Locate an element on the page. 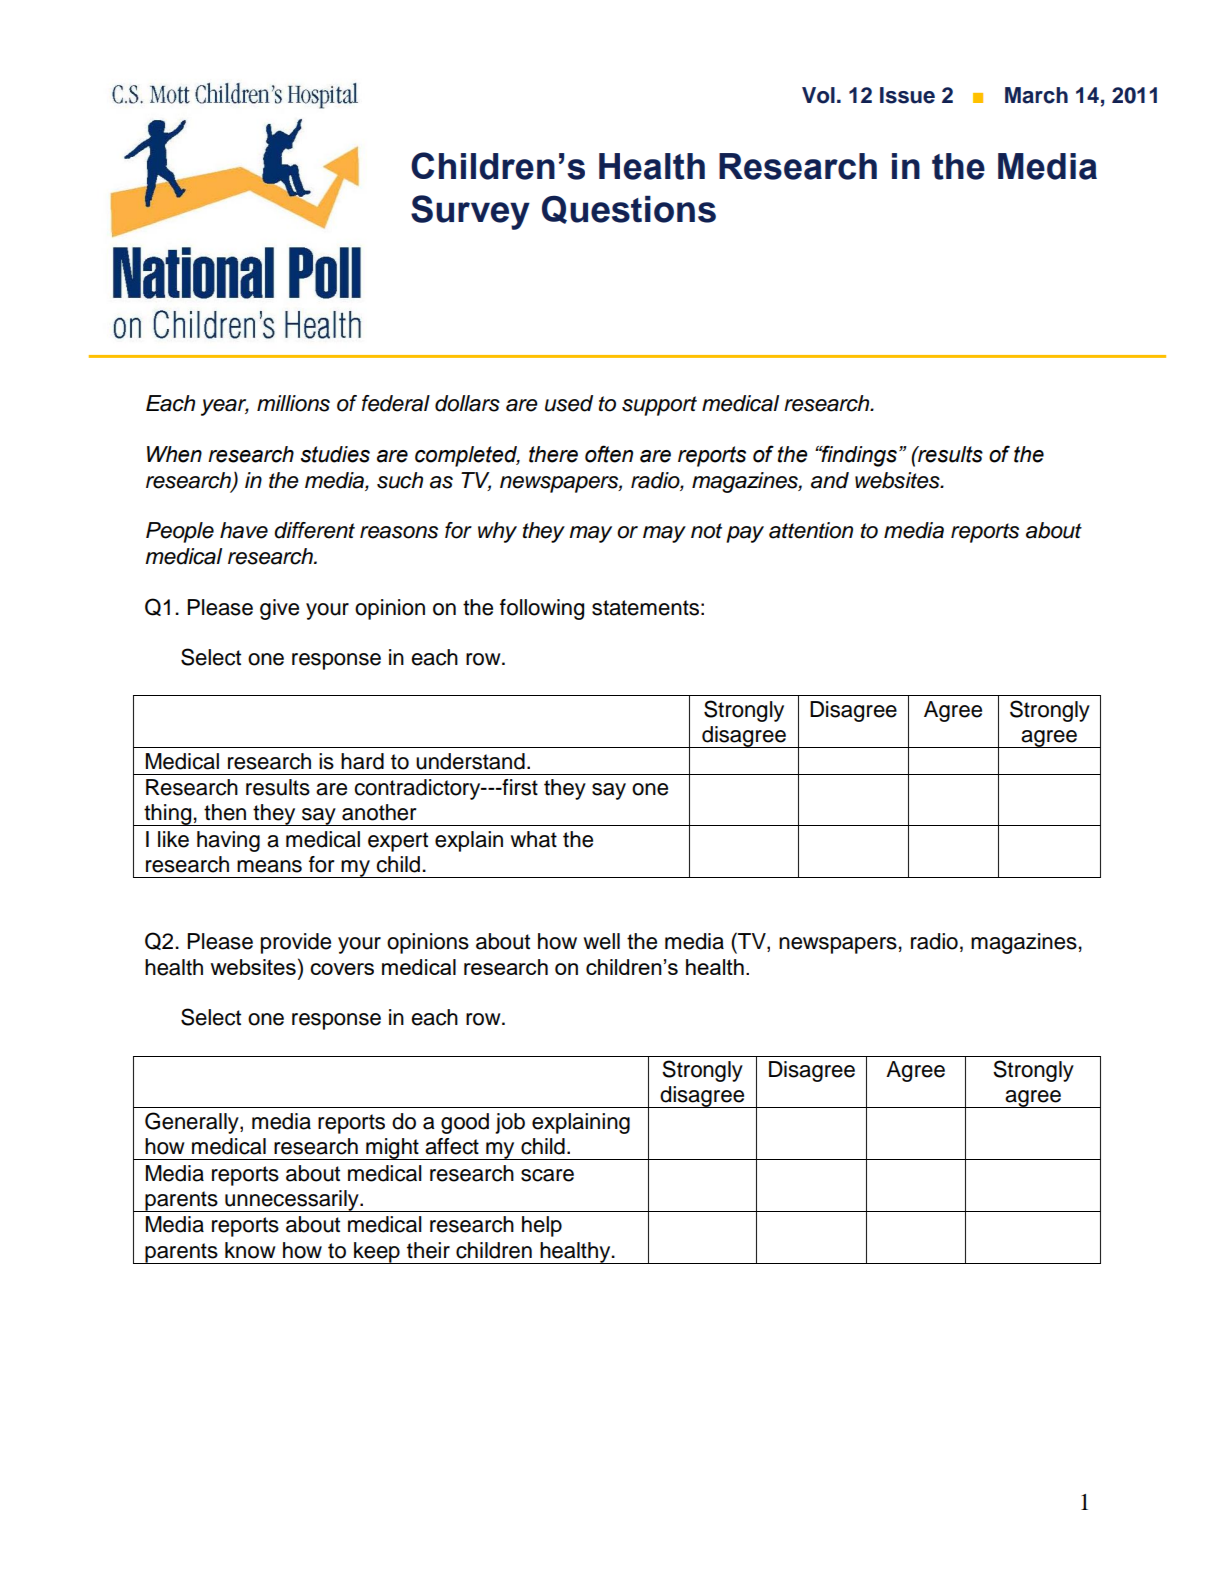 The image size is (1227, 1588). unnecessarily is located at coordinates (292, 1201).
